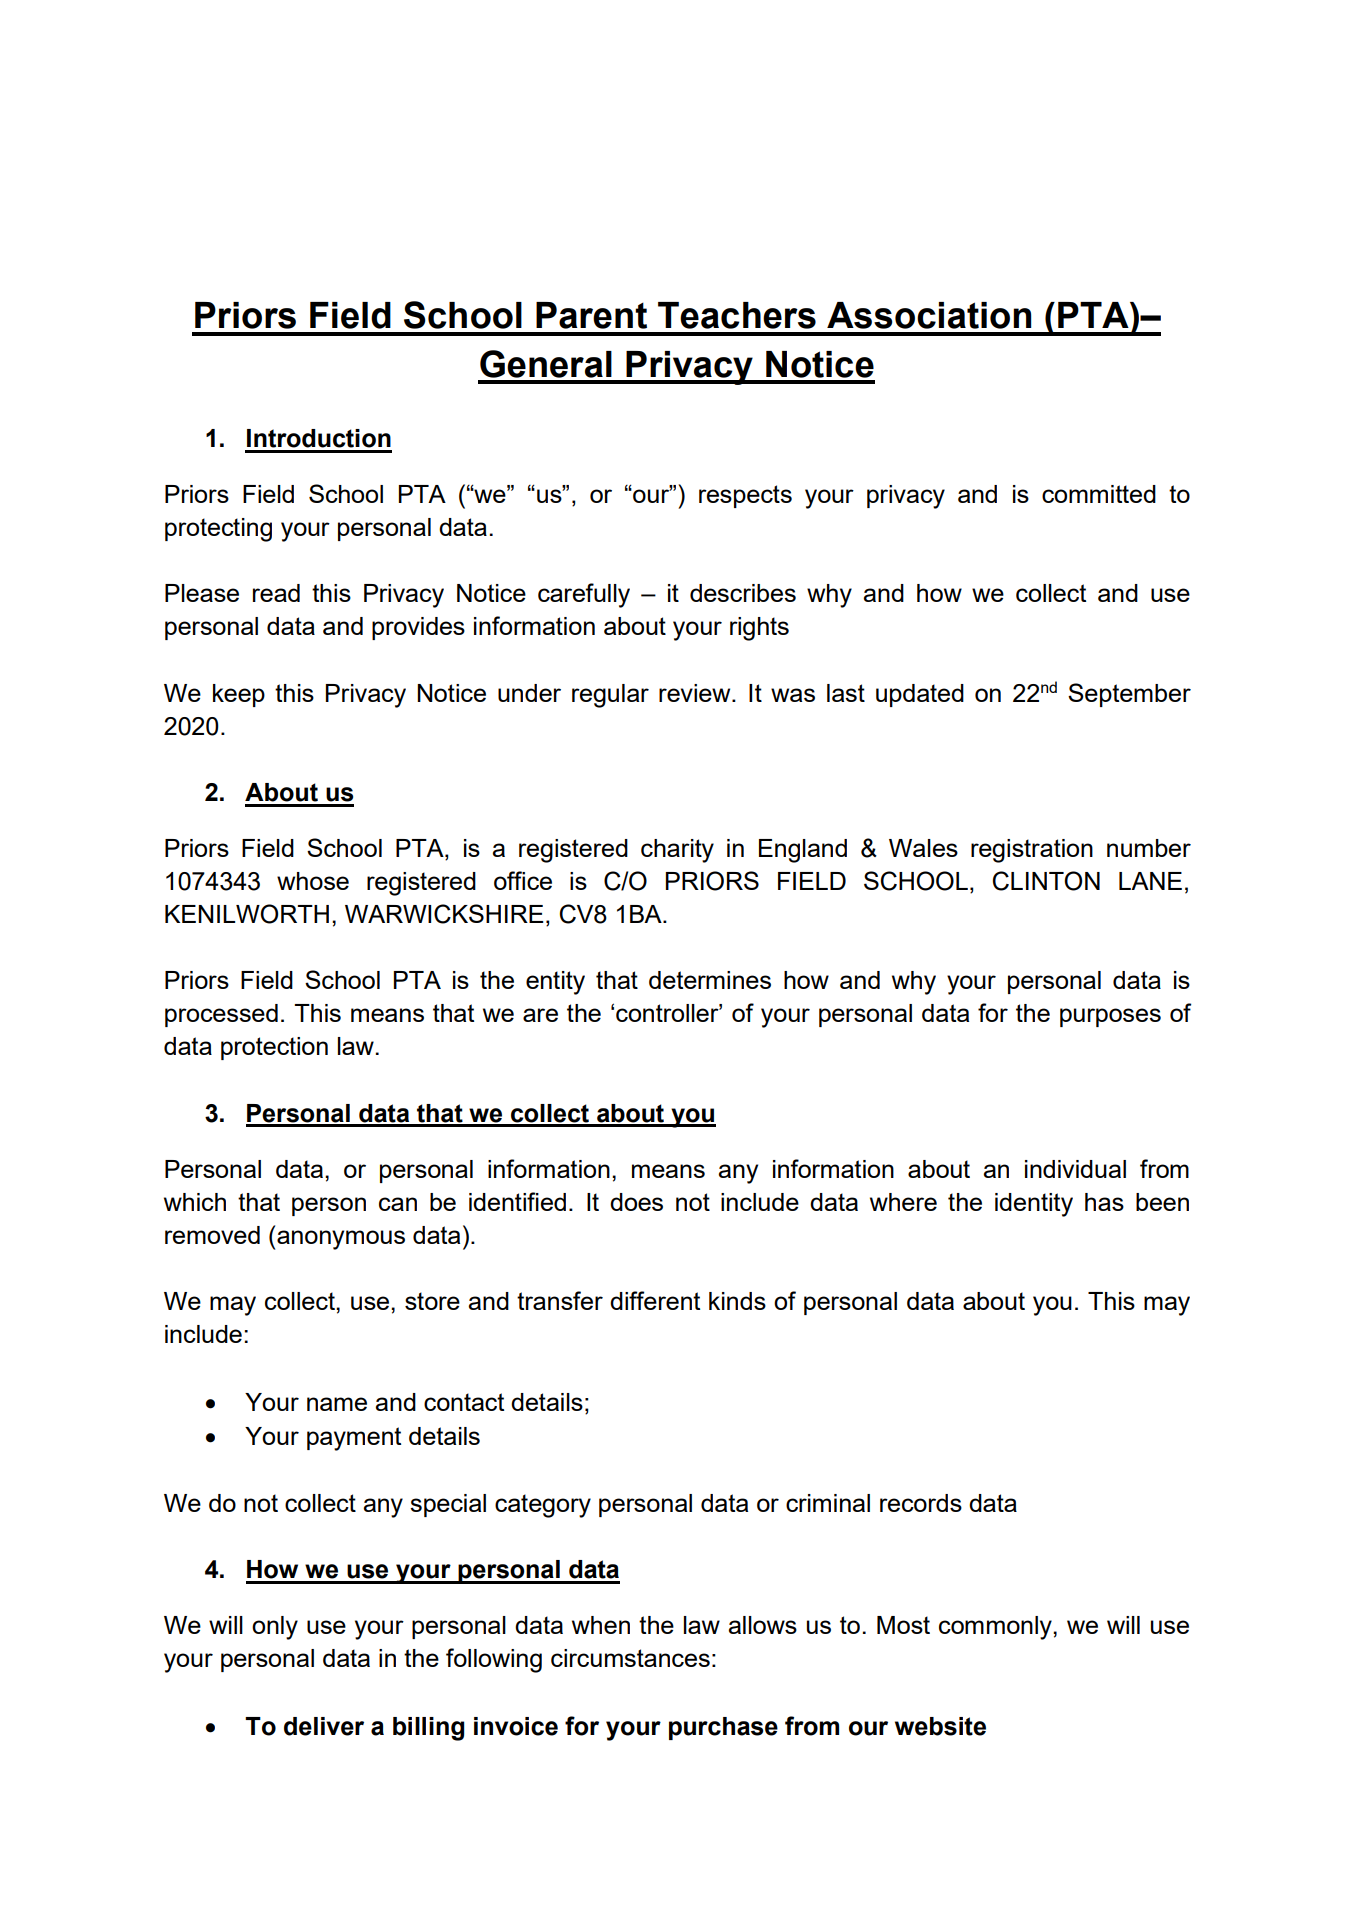 This screenshot has height=1916, width=1354. Describe the element at coordinates (313, 881) in the screenshot. I see `whose` at that location.
